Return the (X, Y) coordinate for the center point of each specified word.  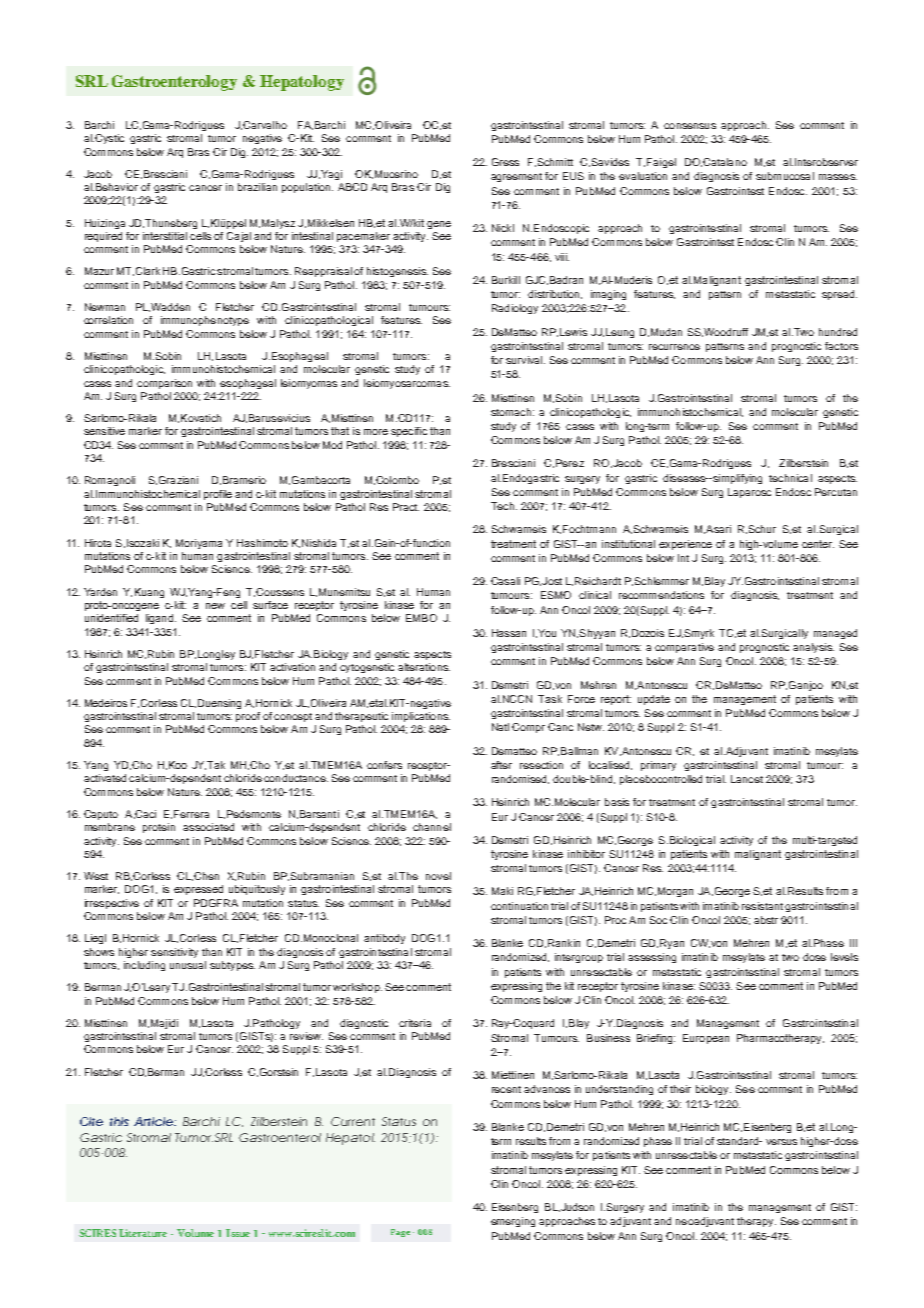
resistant (762, 906)
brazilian (257, 187)
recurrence (674, 347)
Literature (143, 1233)
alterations (424, 667)
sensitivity (174, 953)
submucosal (785, 176)
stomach (511, 412)
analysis (813, 648)
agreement (516, 177)
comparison (164, 384)
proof (248, 717)
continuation (519, 906)
